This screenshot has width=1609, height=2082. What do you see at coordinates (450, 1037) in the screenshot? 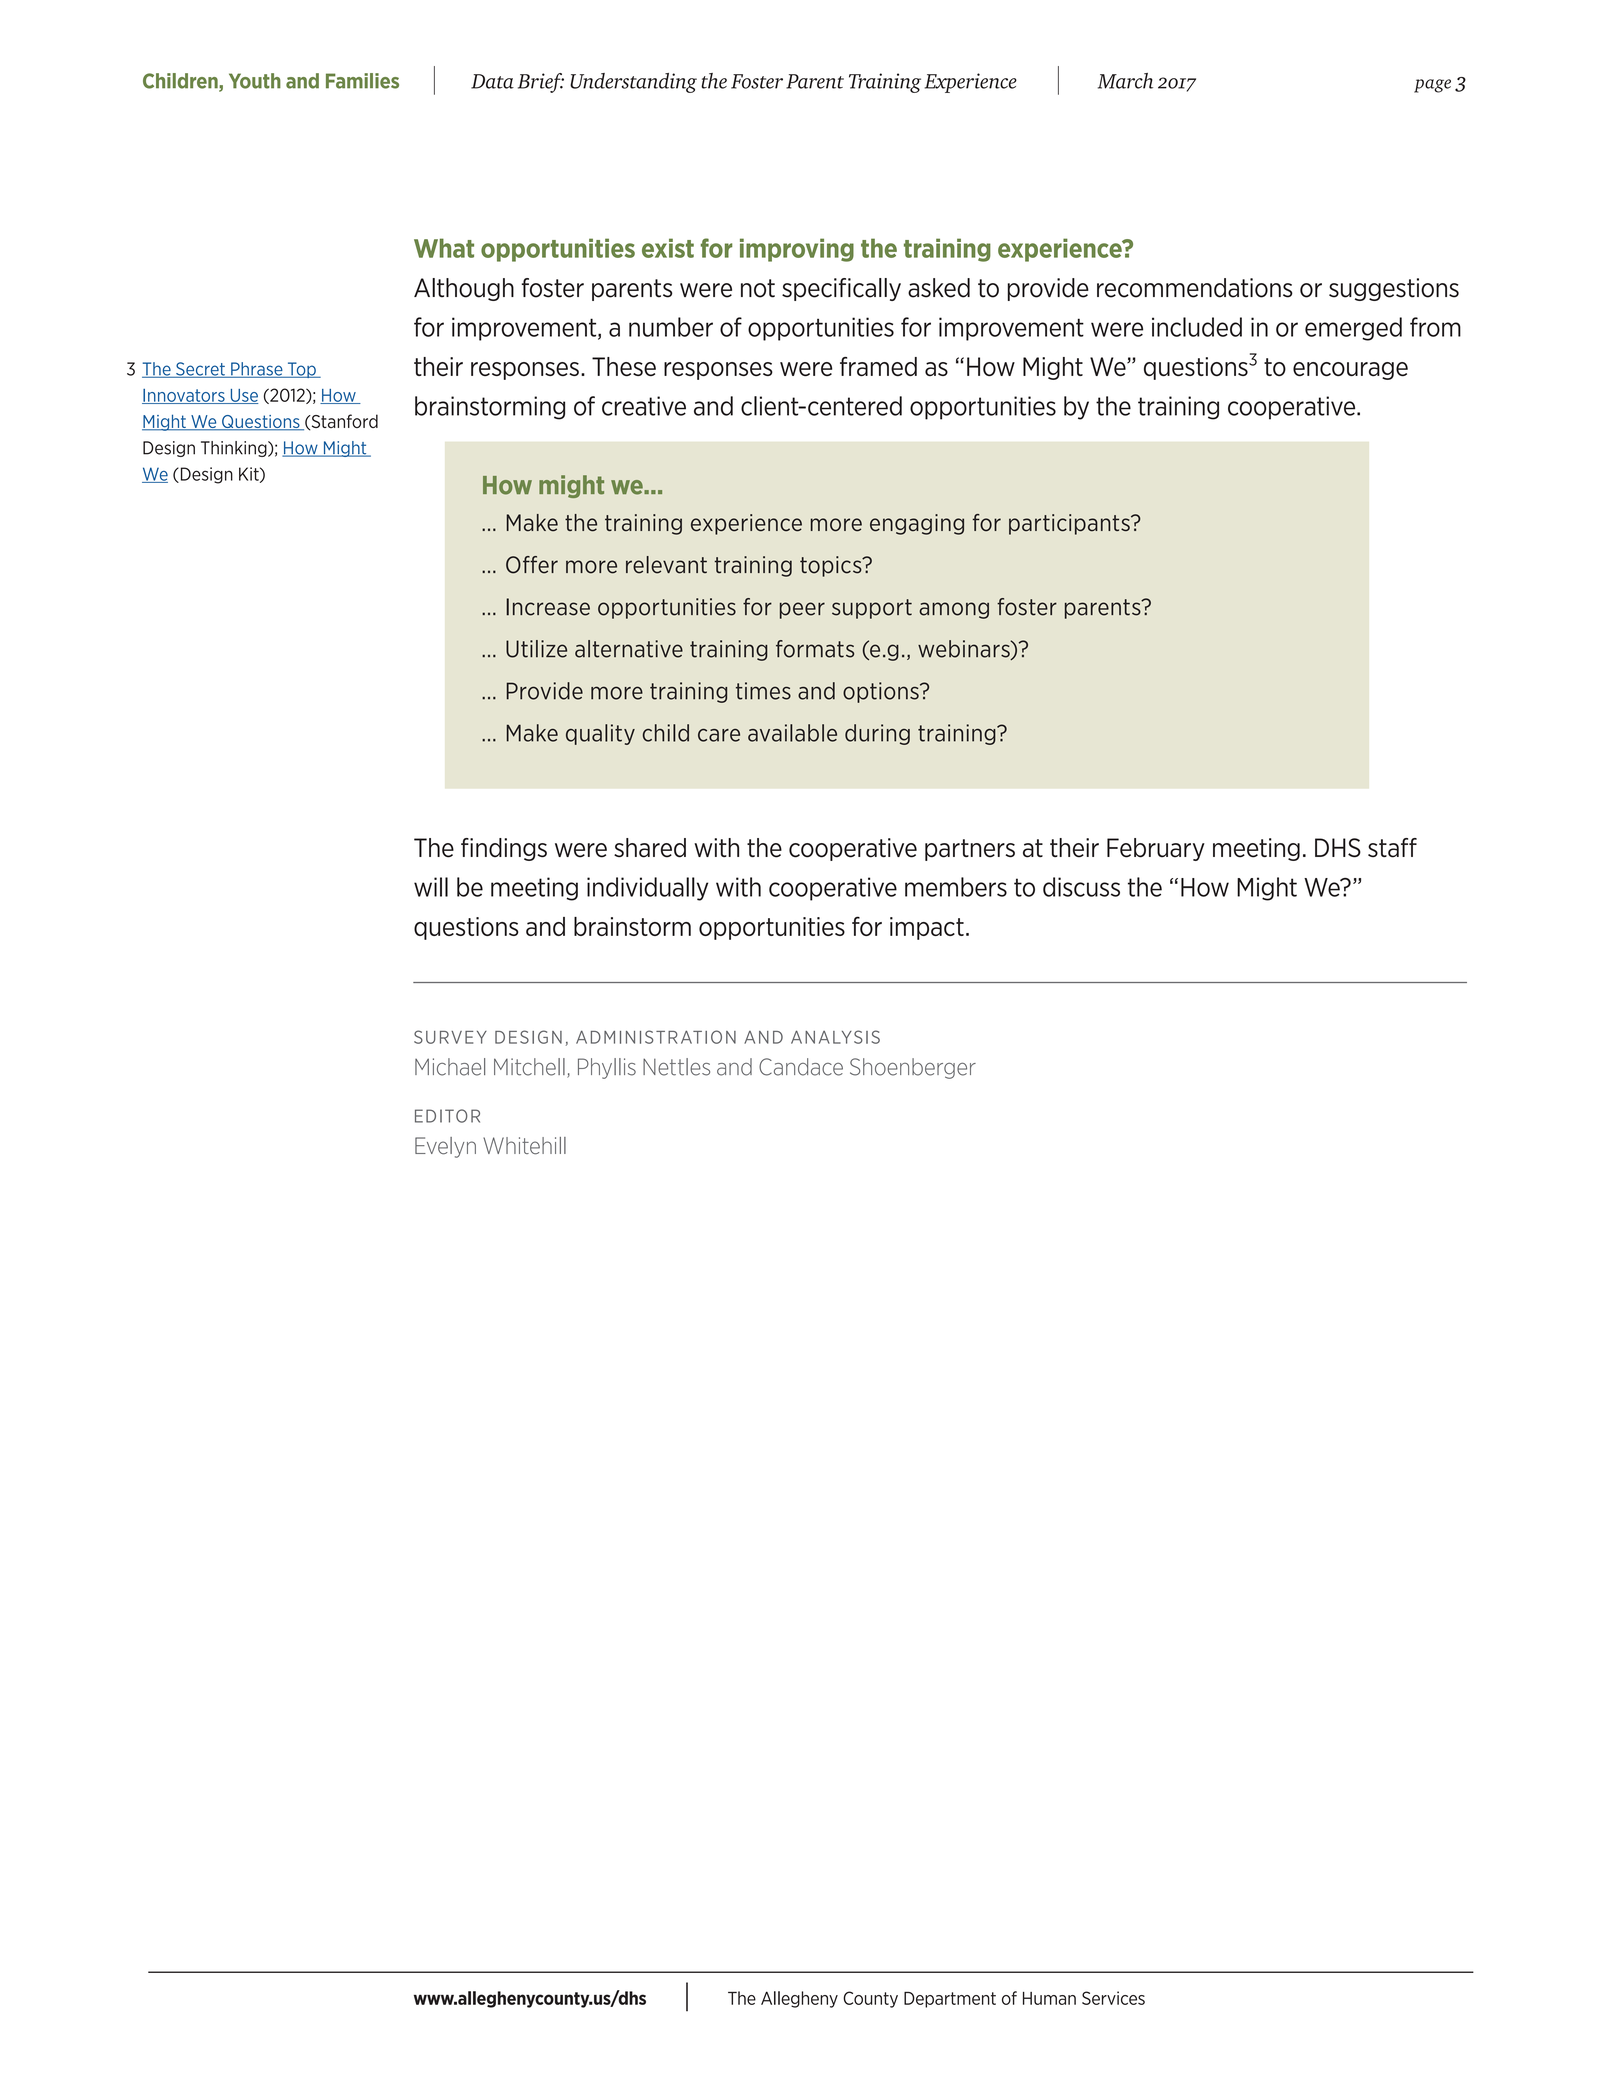
I see `SURVEY` at bounding box center [450, 1037].
